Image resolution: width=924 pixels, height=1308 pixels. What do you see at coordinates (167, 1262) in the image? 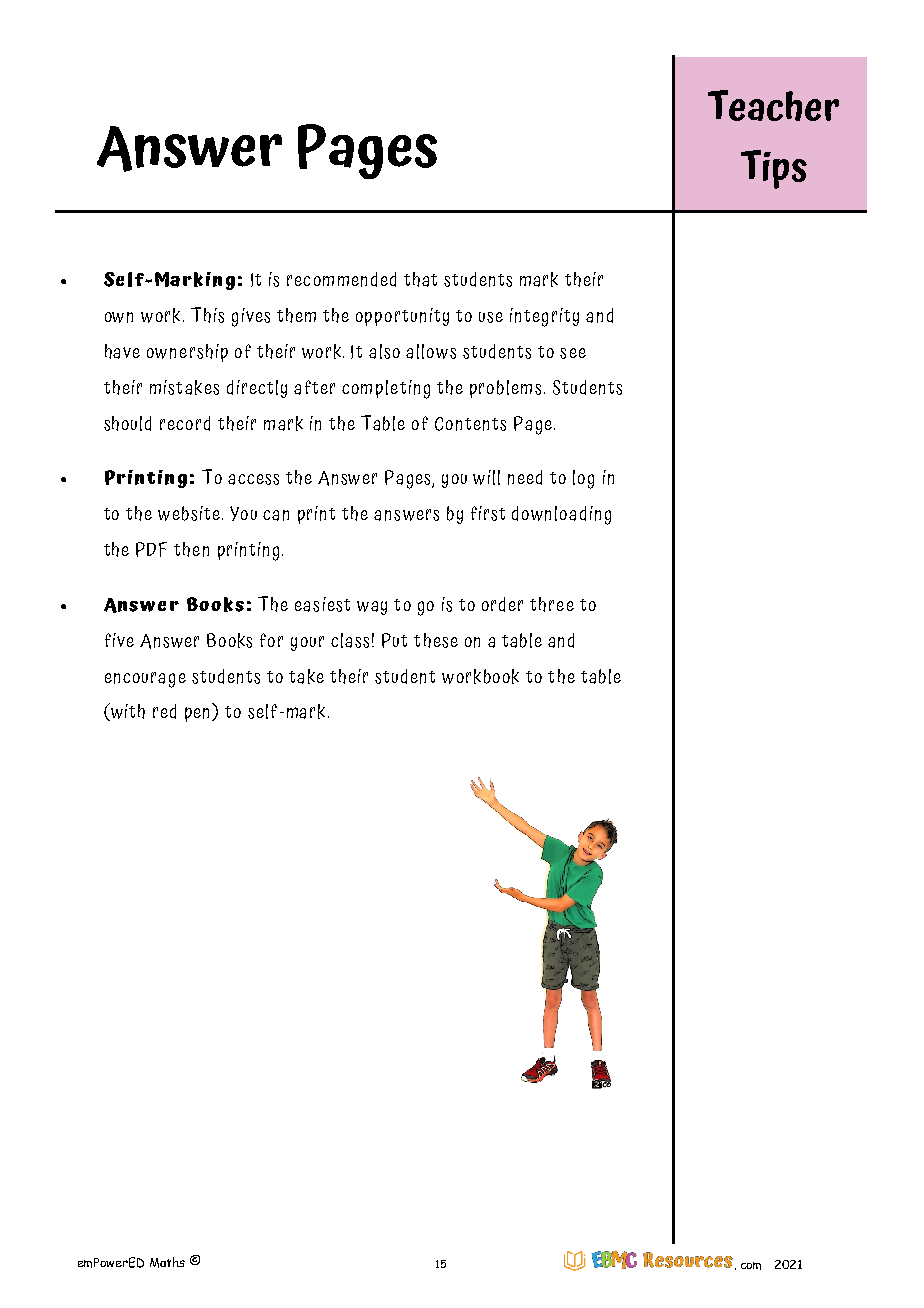
I see `Maths` at bounding box center [167, 1262].
